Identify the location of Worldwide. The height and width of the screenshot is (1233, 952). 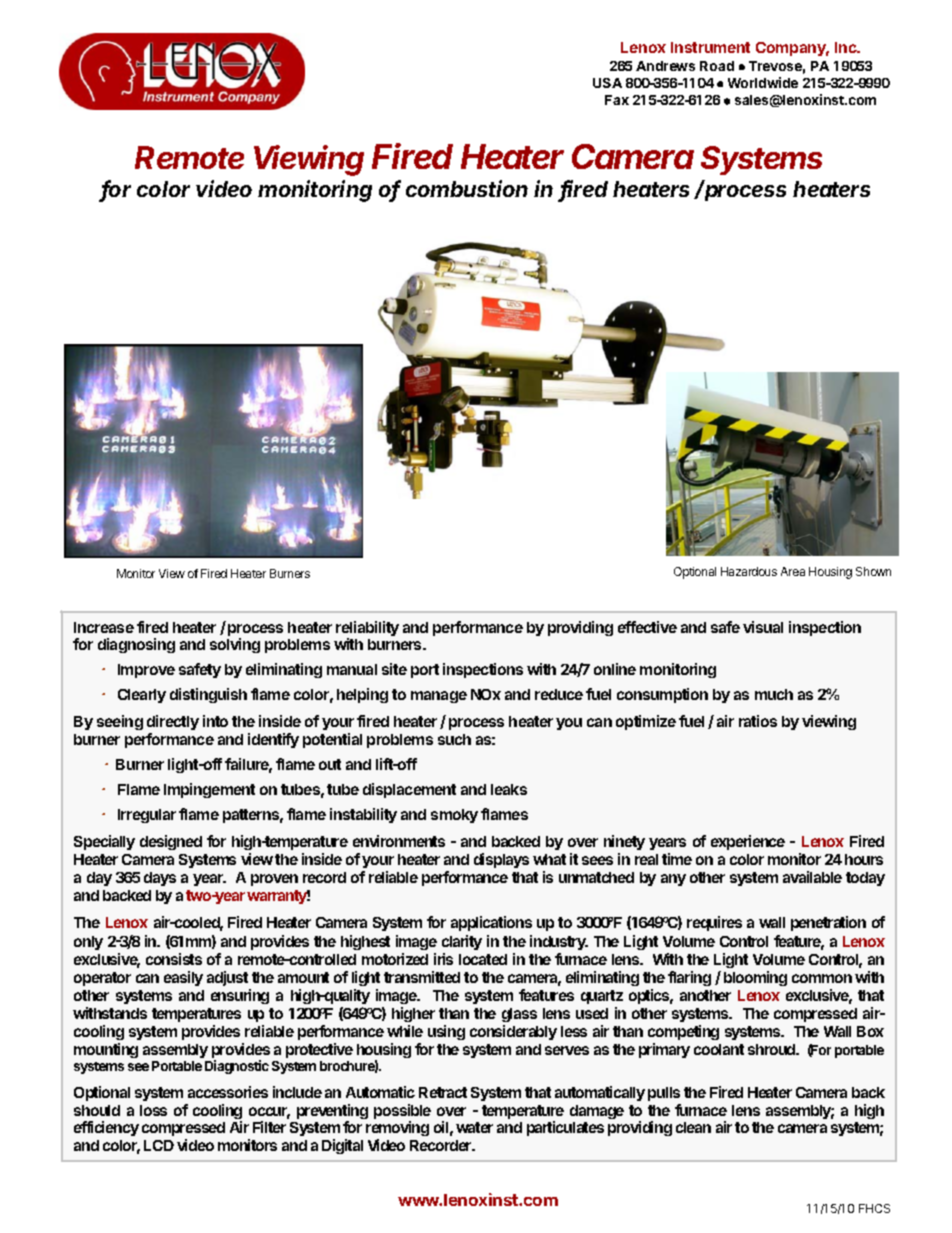
(763, 82).
